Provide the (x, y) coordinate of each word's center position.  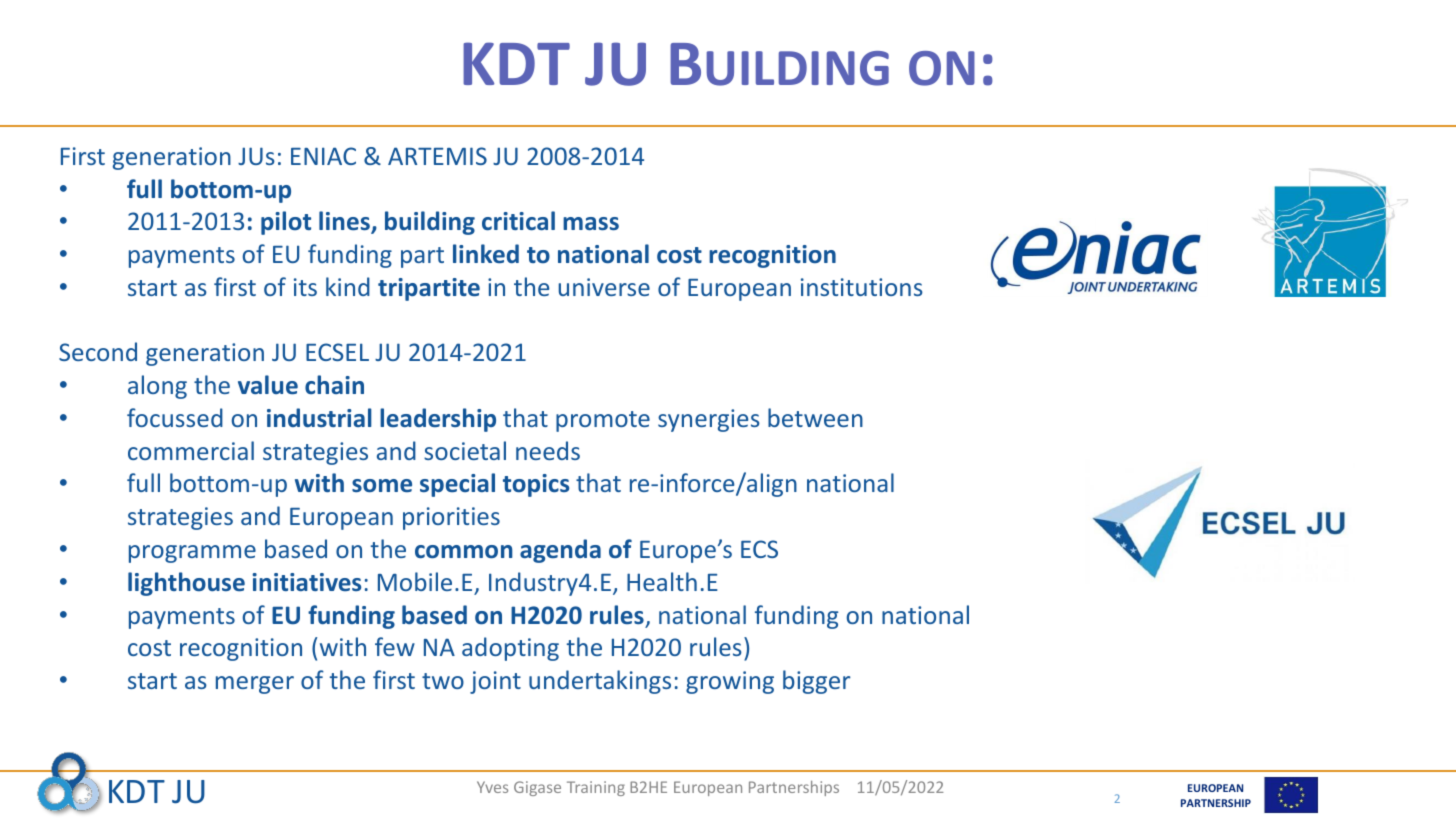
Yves (492, 787)
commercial (191, 450)
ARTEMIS (437, 156)
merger (255, 685)
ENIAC (323, 156)
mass (591, 223)
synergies (709, 420)
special (457, 485)
